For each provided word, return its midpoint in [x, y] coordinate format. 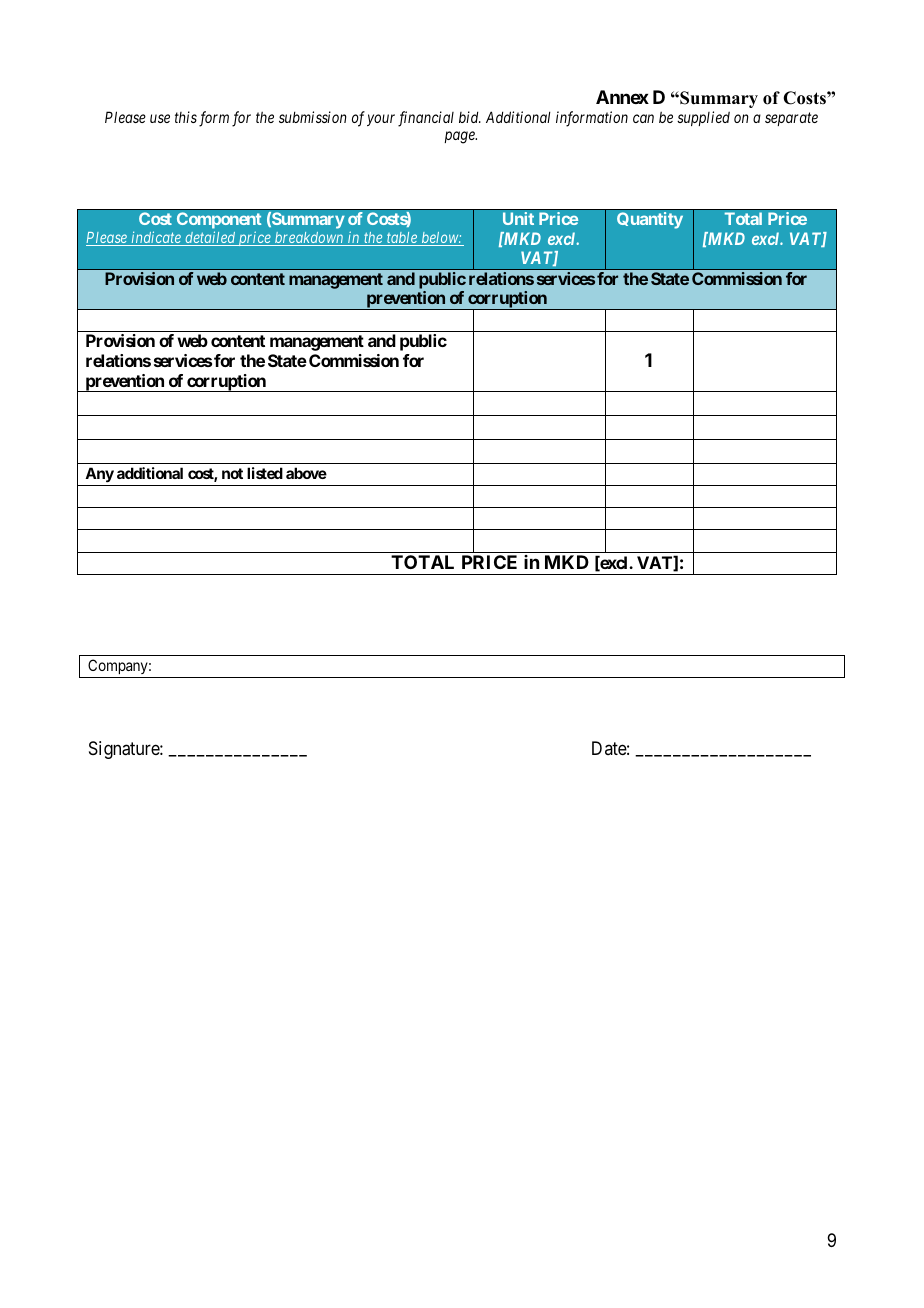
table [402, 239]
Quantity [650, 220]
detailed [210, 238]
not [232, 473]
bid [470, 117]
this [186, 117]
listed [265, 473]
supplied [703, 118]
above [306, 473]
